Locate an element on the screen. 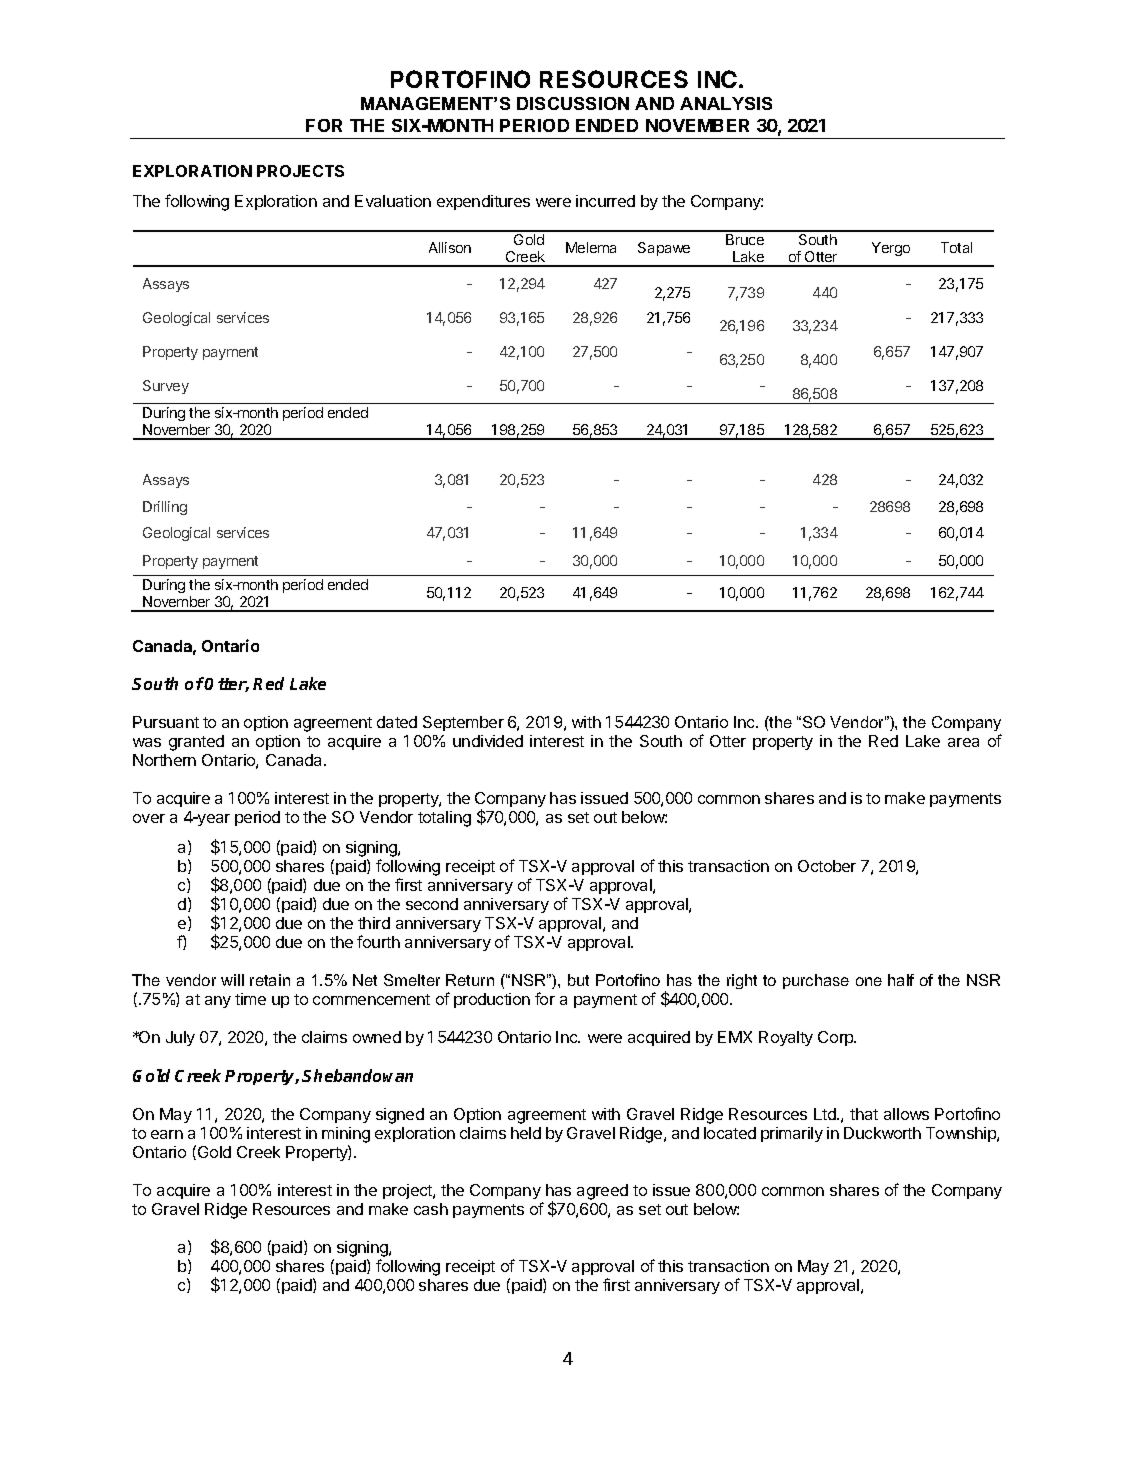 The image size is (1126, 1457). October is located at coordinates (827, 866).
